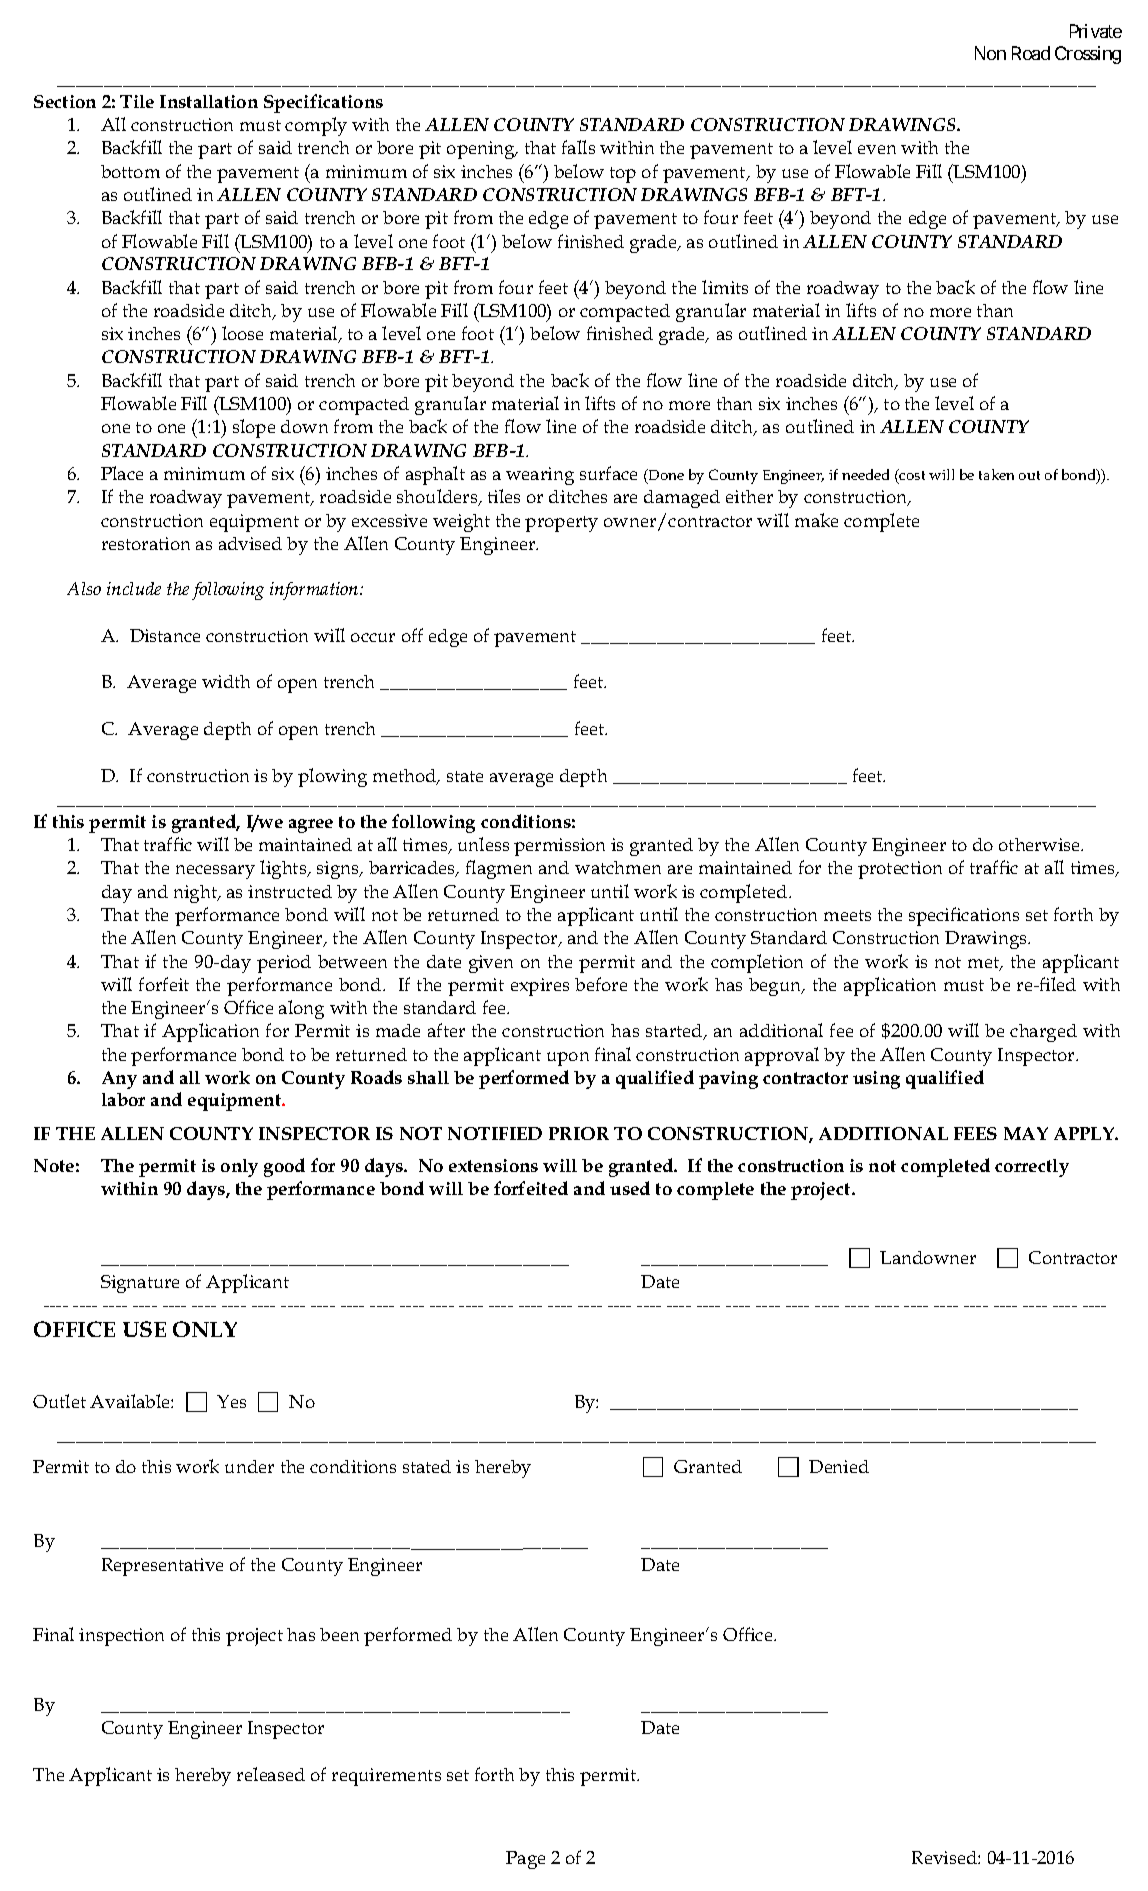  I want to click on night, so click(196, 894).
